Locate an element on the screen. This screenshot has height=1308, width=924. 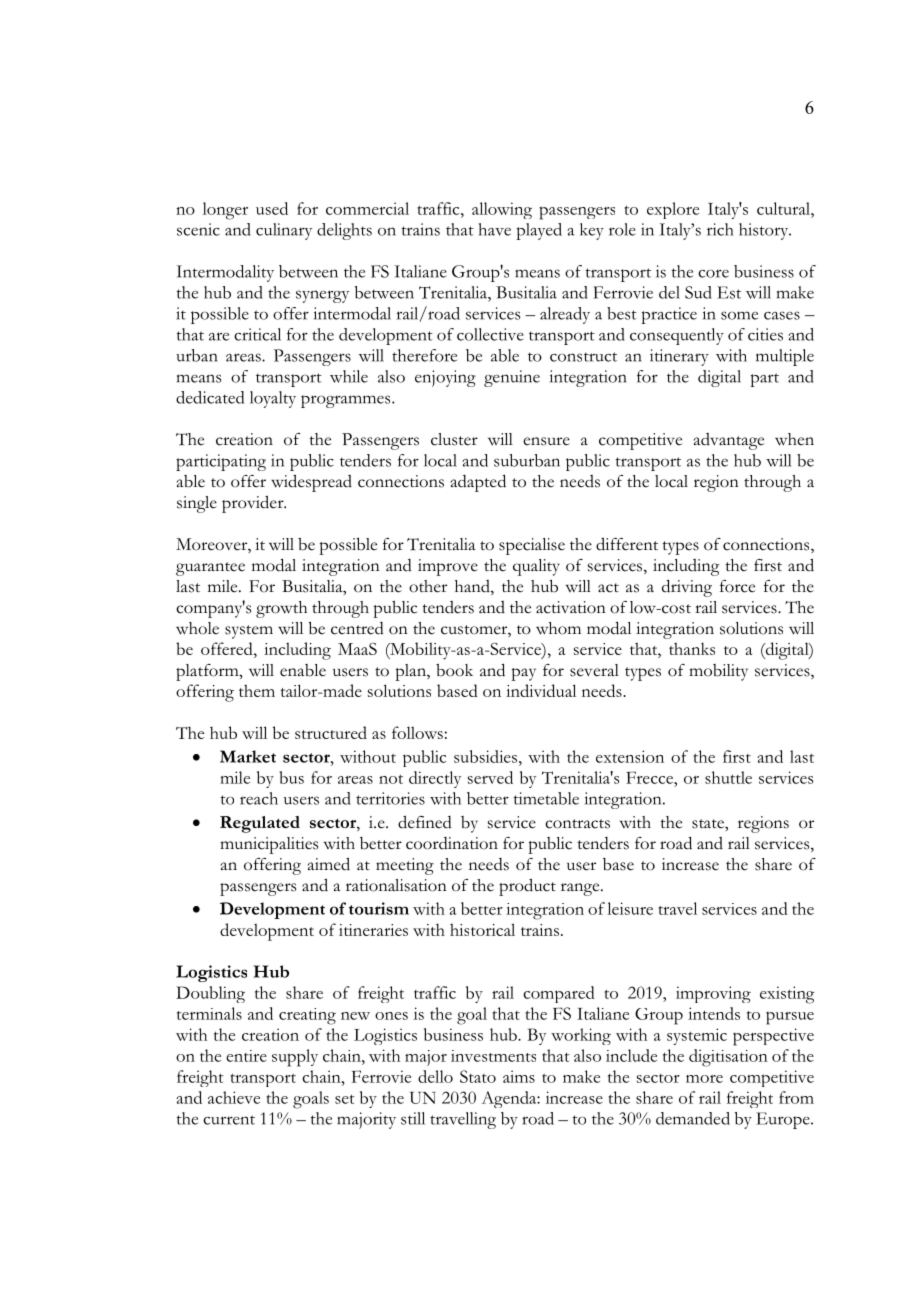
loyalty is located at coordinates (273, 399).
